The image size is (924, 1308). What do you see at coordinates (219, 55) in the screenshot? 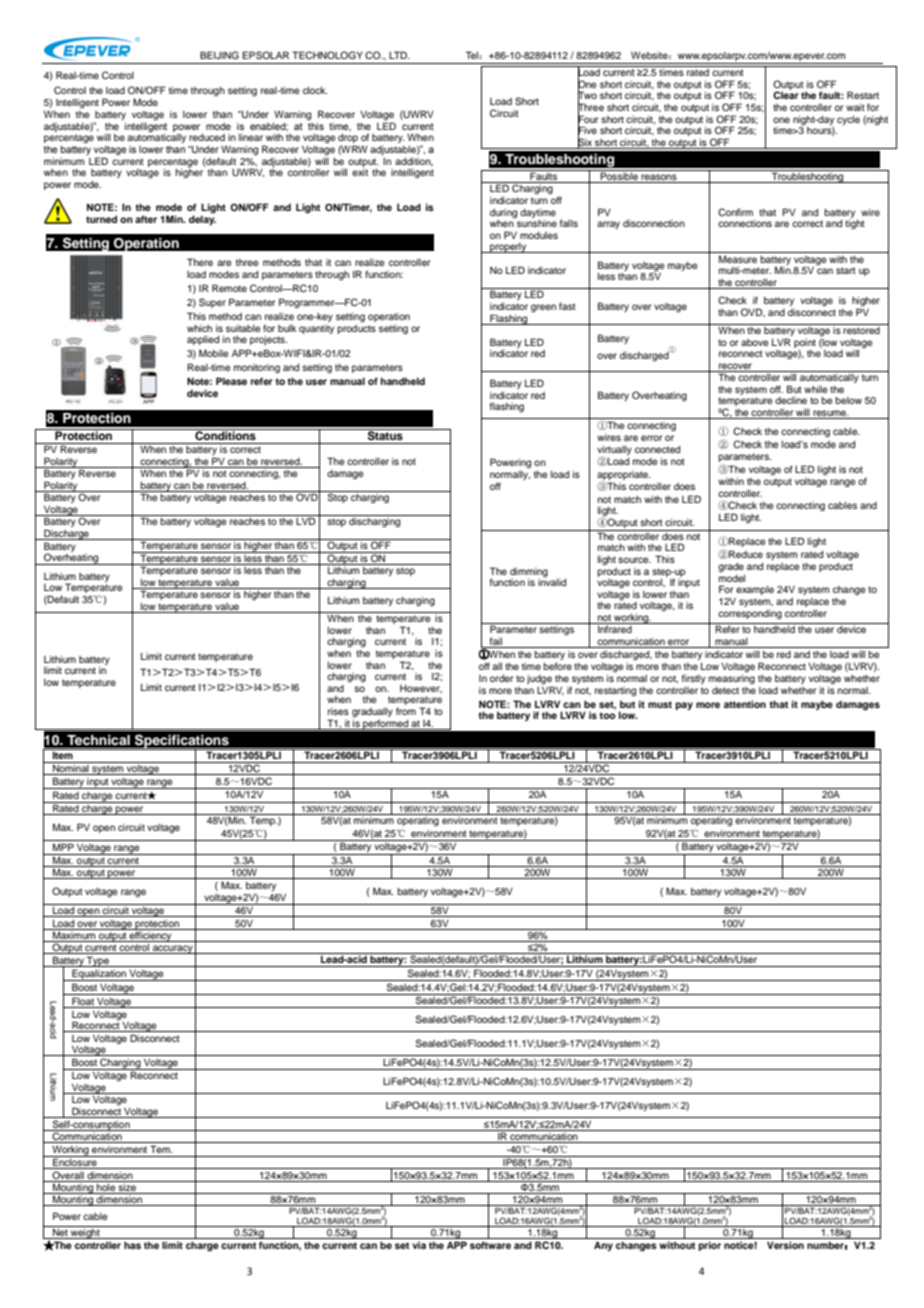
I see `BEIJING` at bounding box center [219, 55].
